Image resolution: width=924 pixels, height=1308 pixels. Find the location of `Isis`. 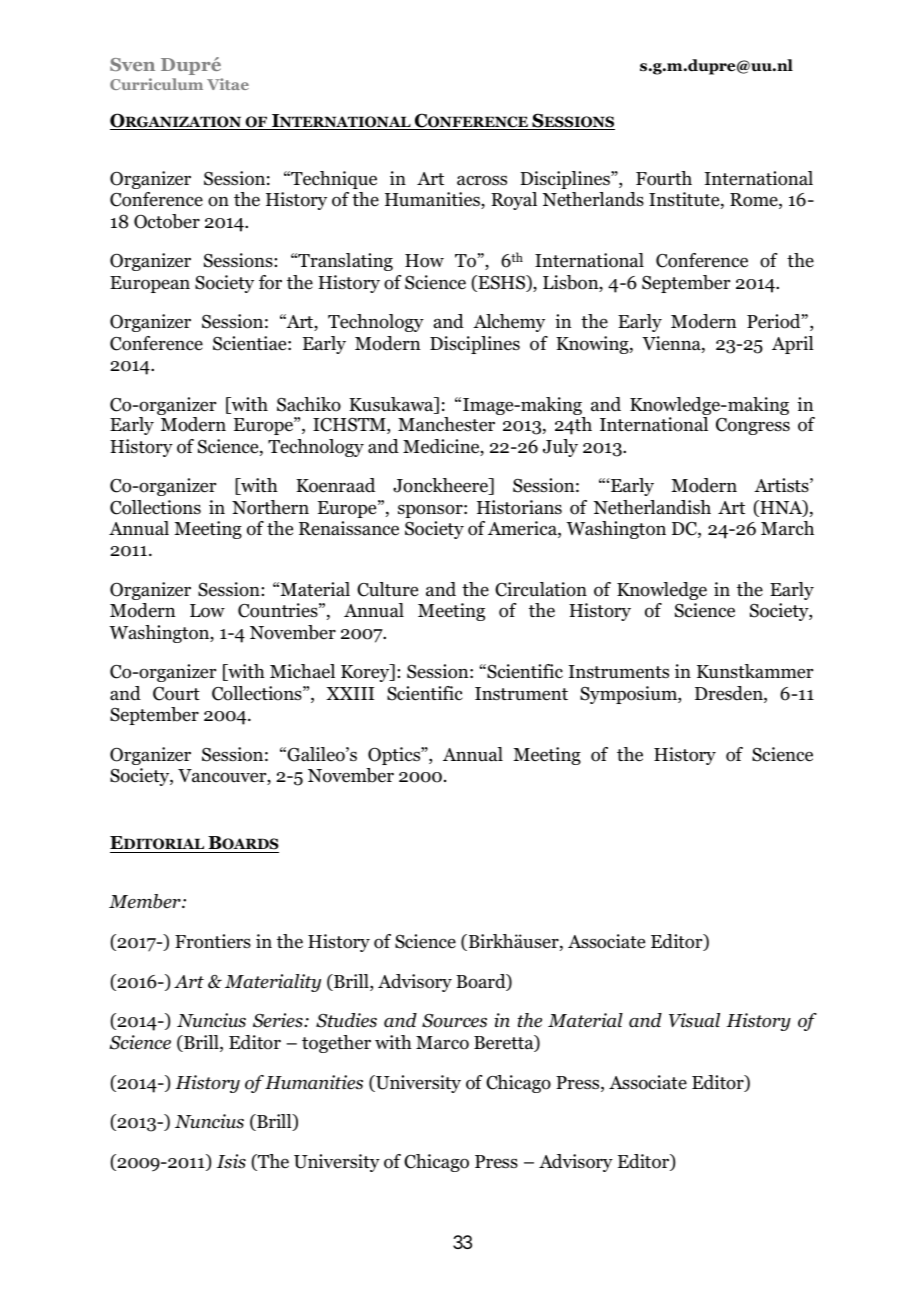

Isis is located at coordinates (231, 1161).
